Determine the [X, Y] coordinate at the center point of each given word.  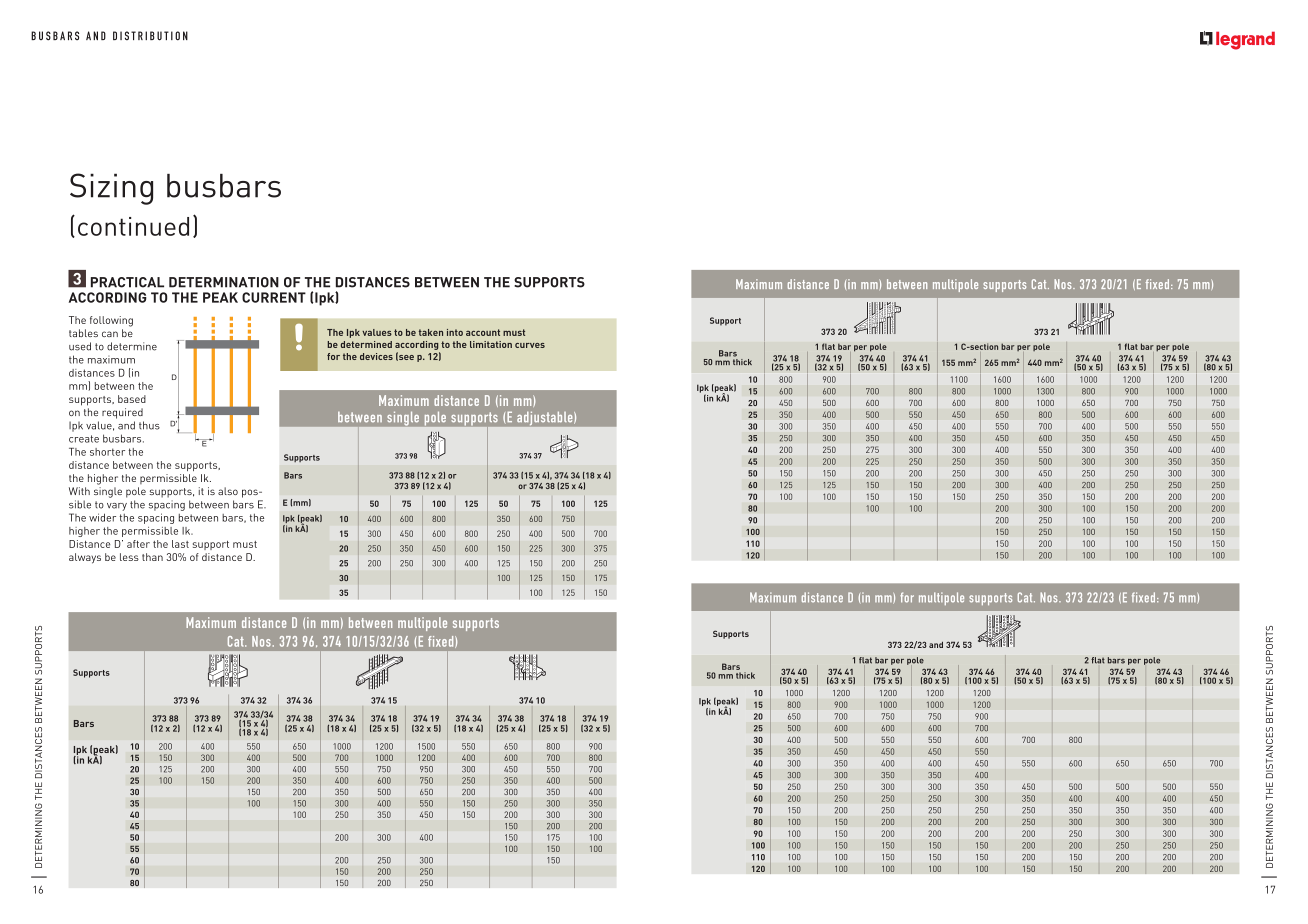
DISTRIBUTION [150, 36]
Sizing [111, 189]
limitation [491, 344]
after [138, 544]
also [228, 491]
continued [133, 226]
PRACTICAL [127, 282]
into [455, 332]
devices [376, 356]
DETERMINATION [224, 282]
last [180, 544]
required [122, 413]
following [111, 321]
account [483, 332]
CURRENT [274, 297]
